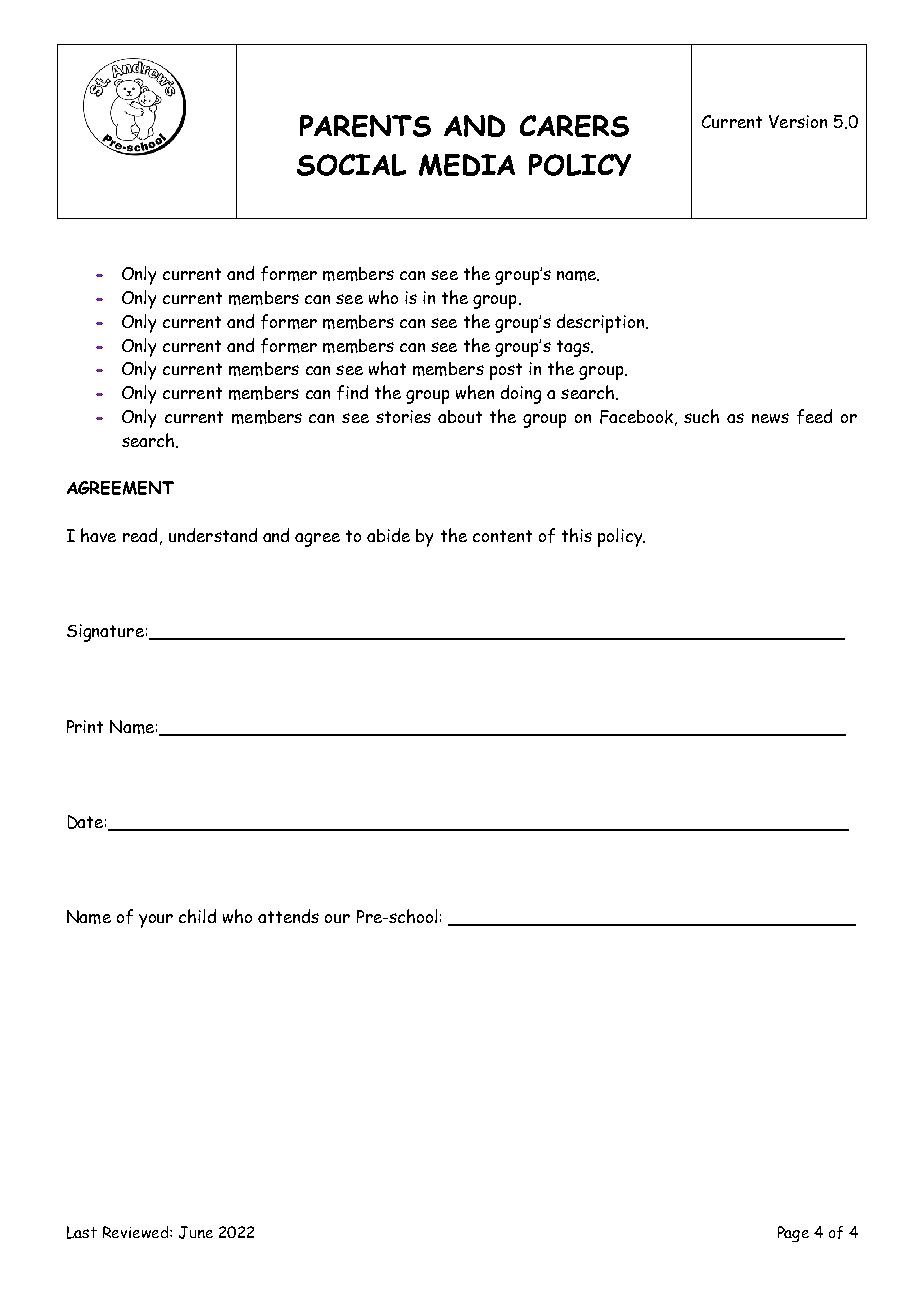  What do you see at coordinates (793, 1234) in the screenshot?
I see `Page` at bounding box center [793, 1234].
